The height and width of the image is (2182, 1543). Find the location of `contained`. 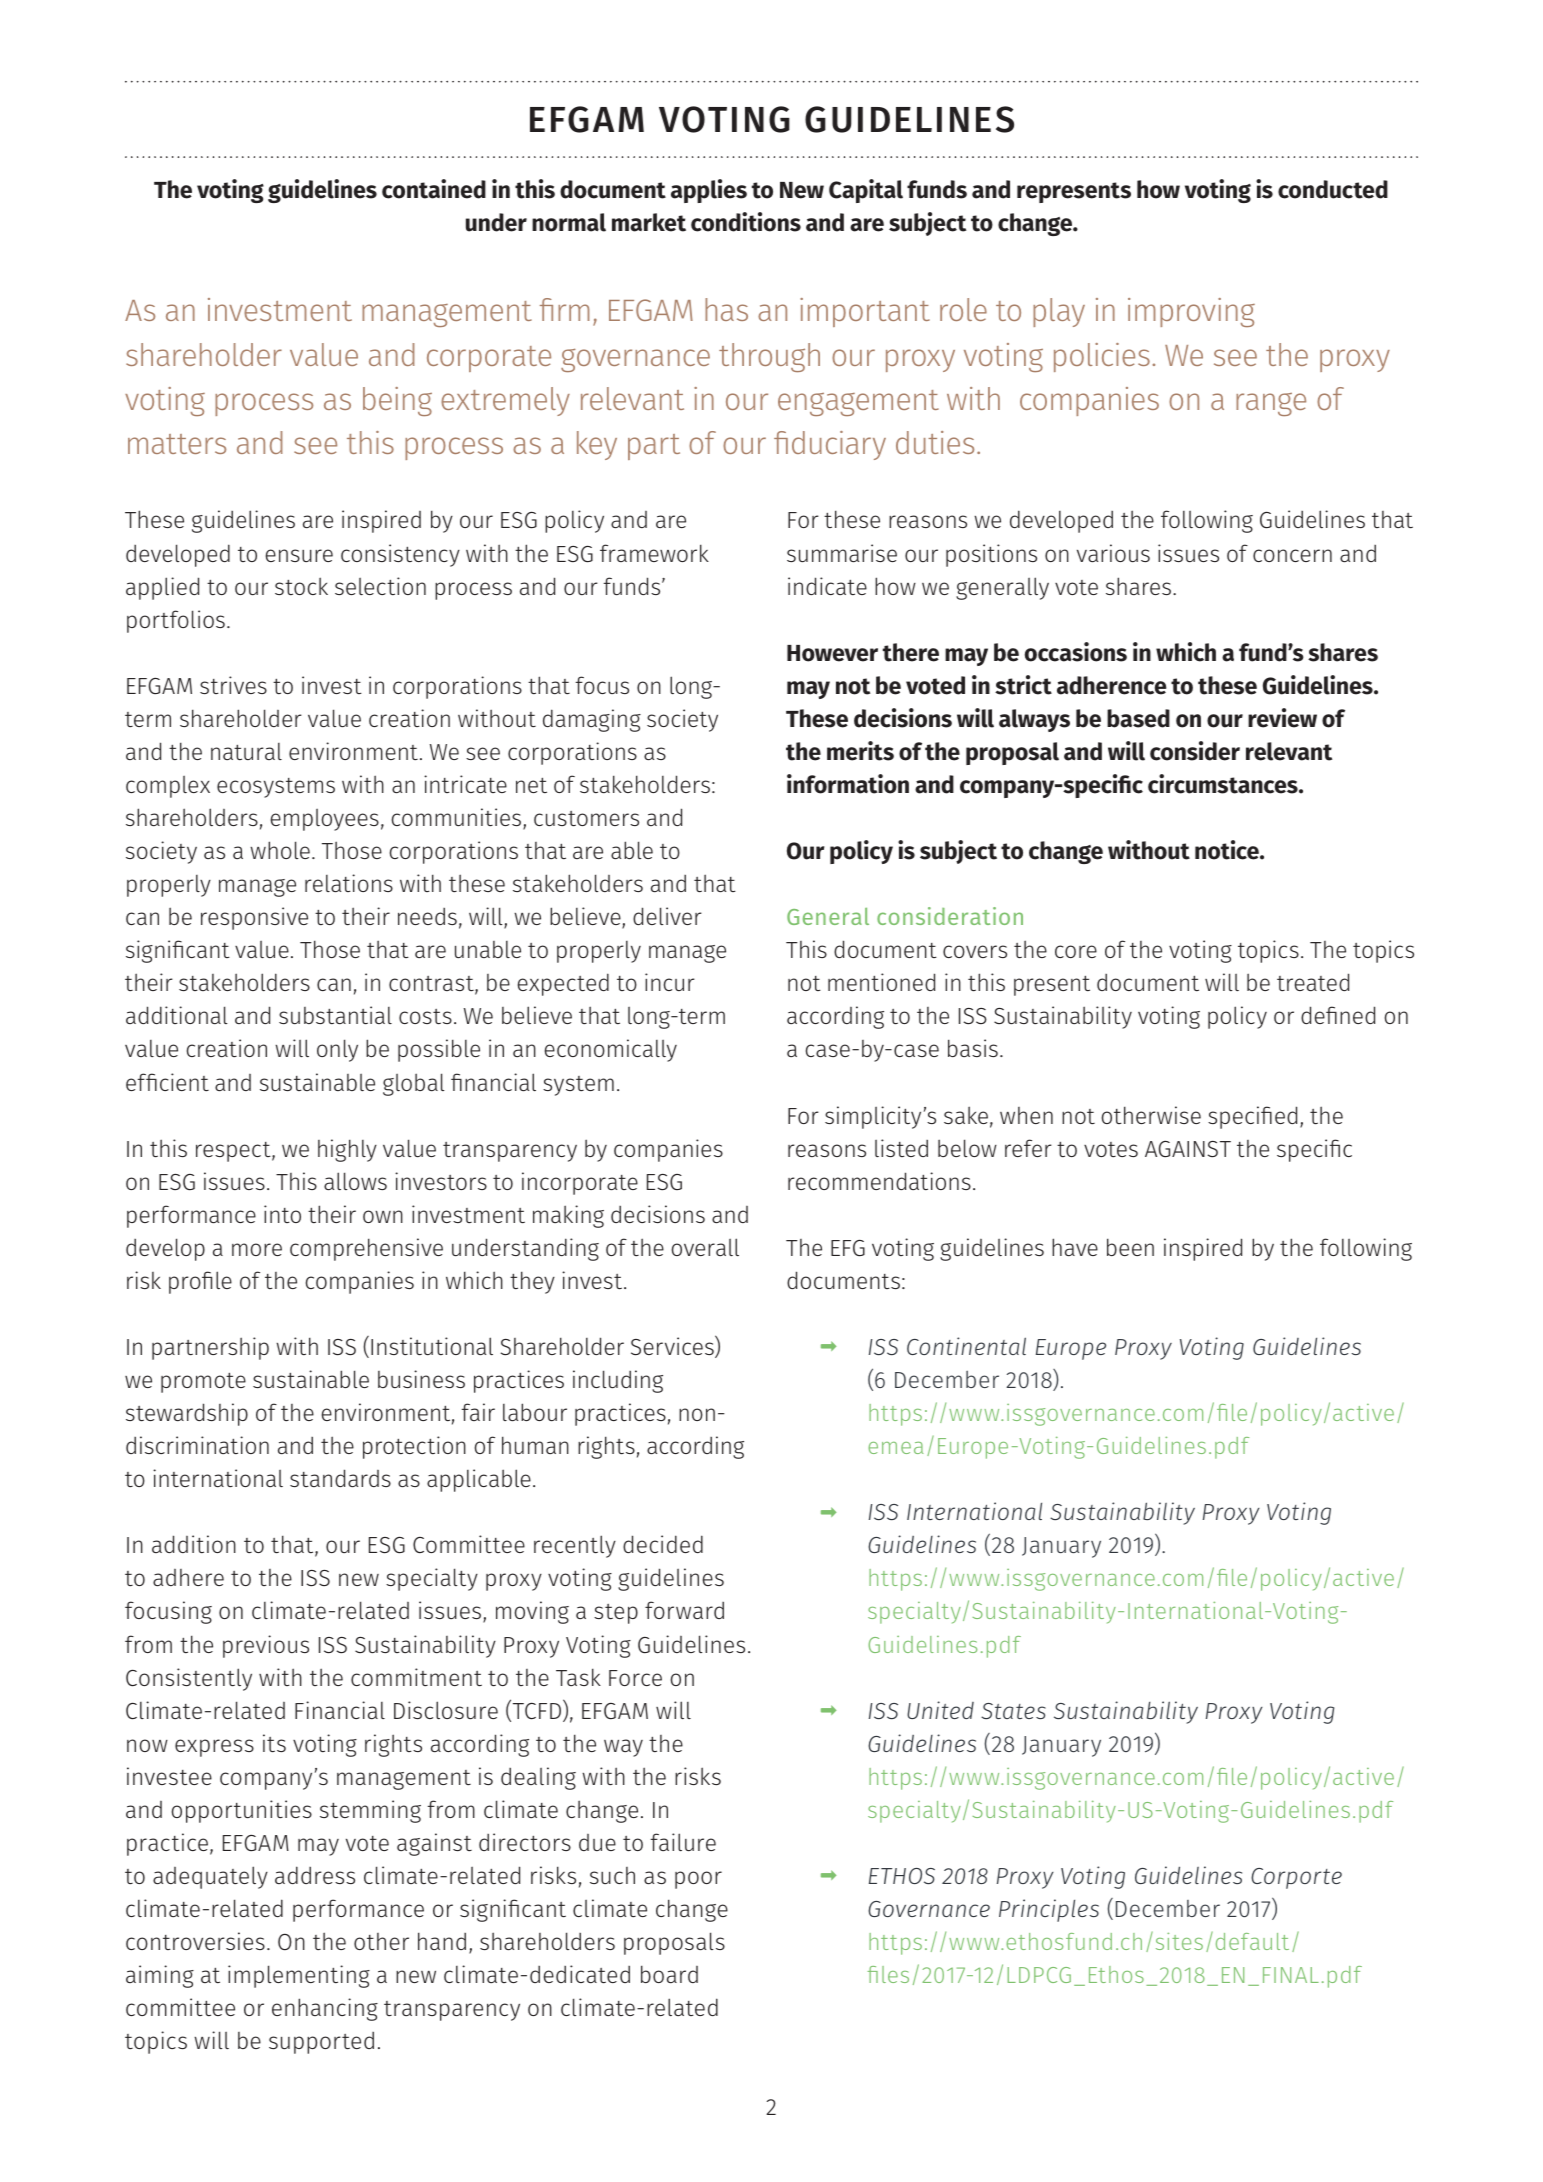

contained is located at coordinates (434, 189).
